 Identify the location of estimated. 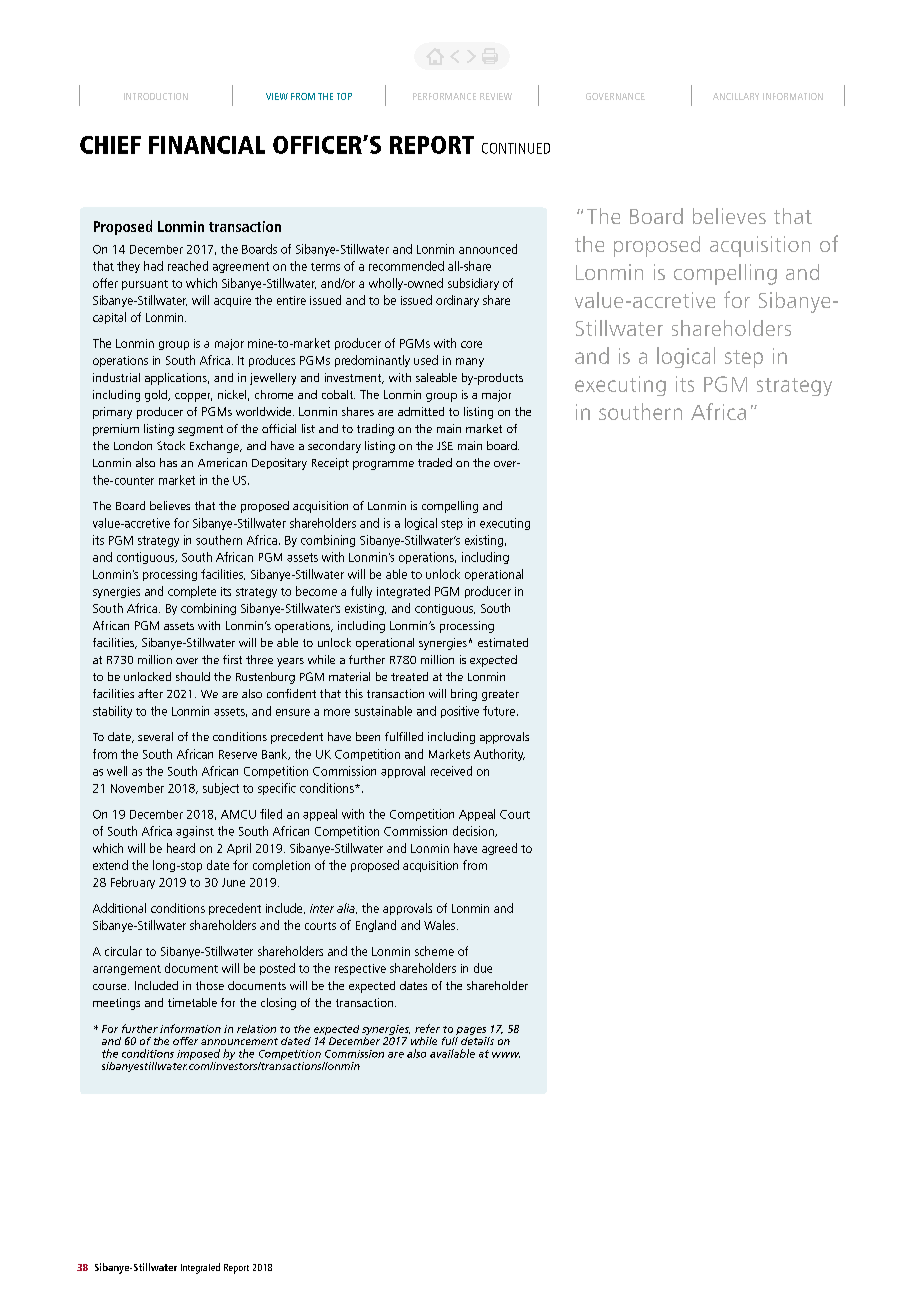
(503, 642).
